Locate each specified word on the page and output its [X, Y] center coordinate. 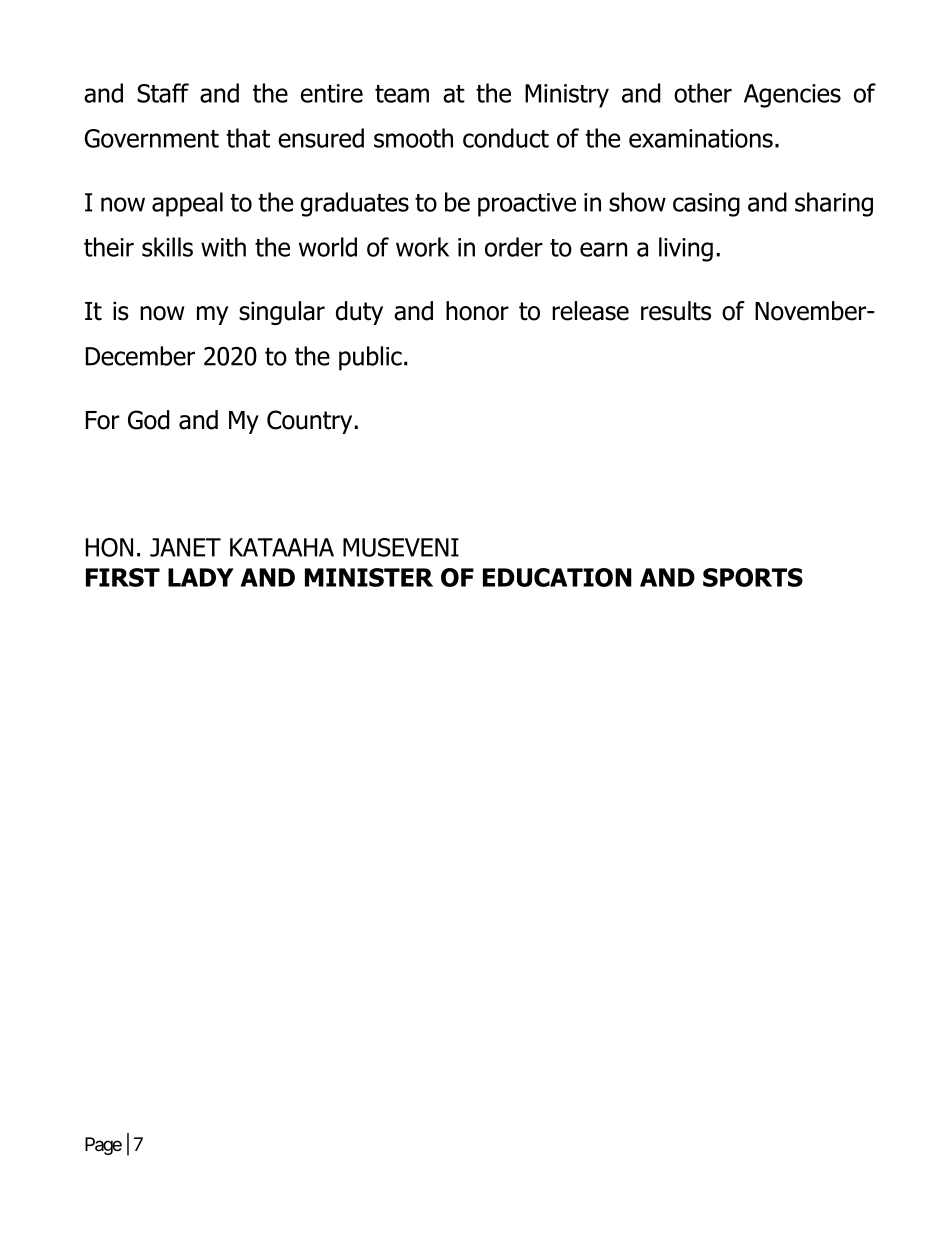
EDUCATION [557, 577]
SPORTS [753, 577]
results [676, 311]
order [514, 247]
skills [167, 247]
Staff [163, 93]
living [686, 249]
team [402, 94]
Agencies [792, 96]
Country [311, 422]
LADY [201, 577]
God [149, 420]
